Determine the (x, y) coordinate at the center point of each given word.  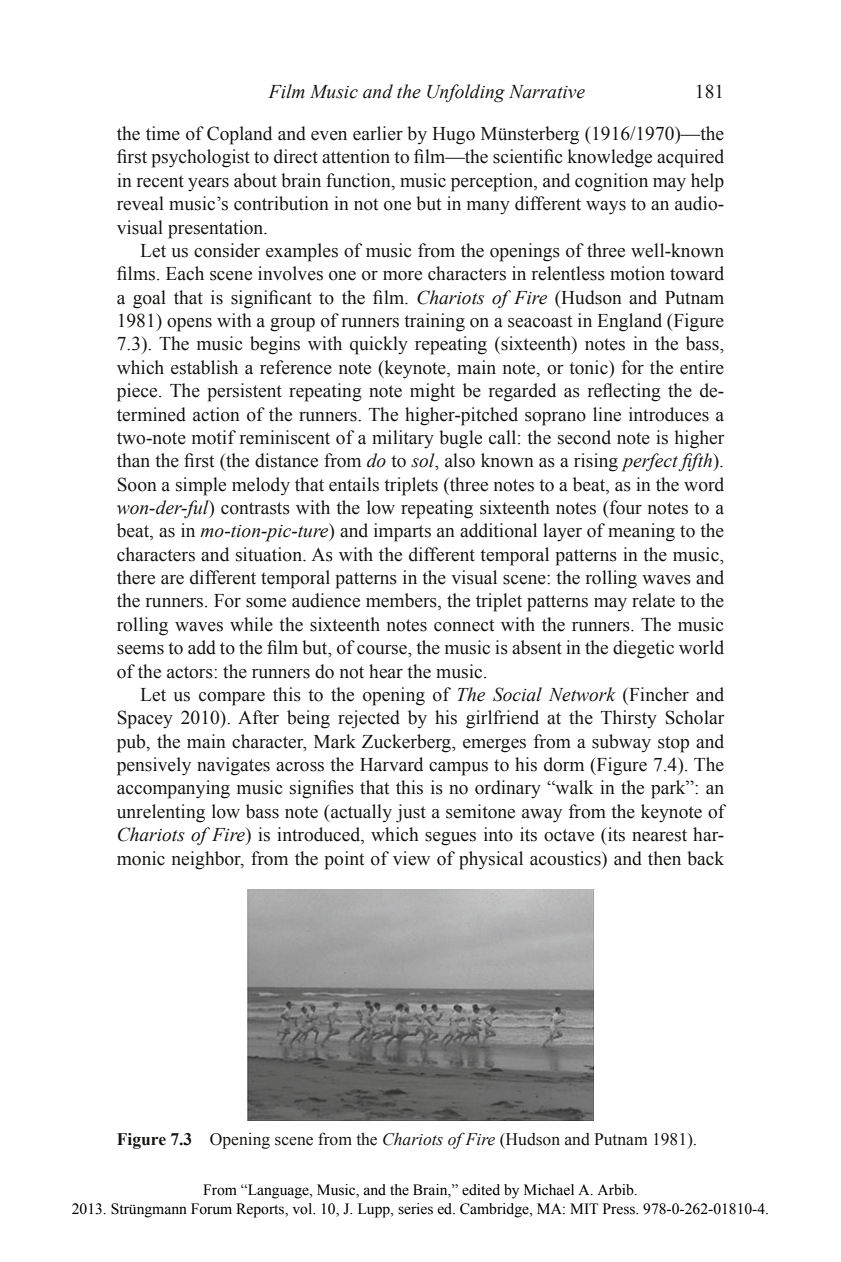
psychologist (200, 158)
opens (189, 325)
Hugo (453, 136)
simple (201, 486)
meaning (641, 532)
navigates (233, 766)
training (434, 322)
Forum (211, 1209)
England (629, 322)
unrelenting (161, 813)
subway (621, 743)
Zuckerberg (407, 743)
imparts (402, 532)
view (411, 858)
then (664, 858)
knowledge (610, 158)
